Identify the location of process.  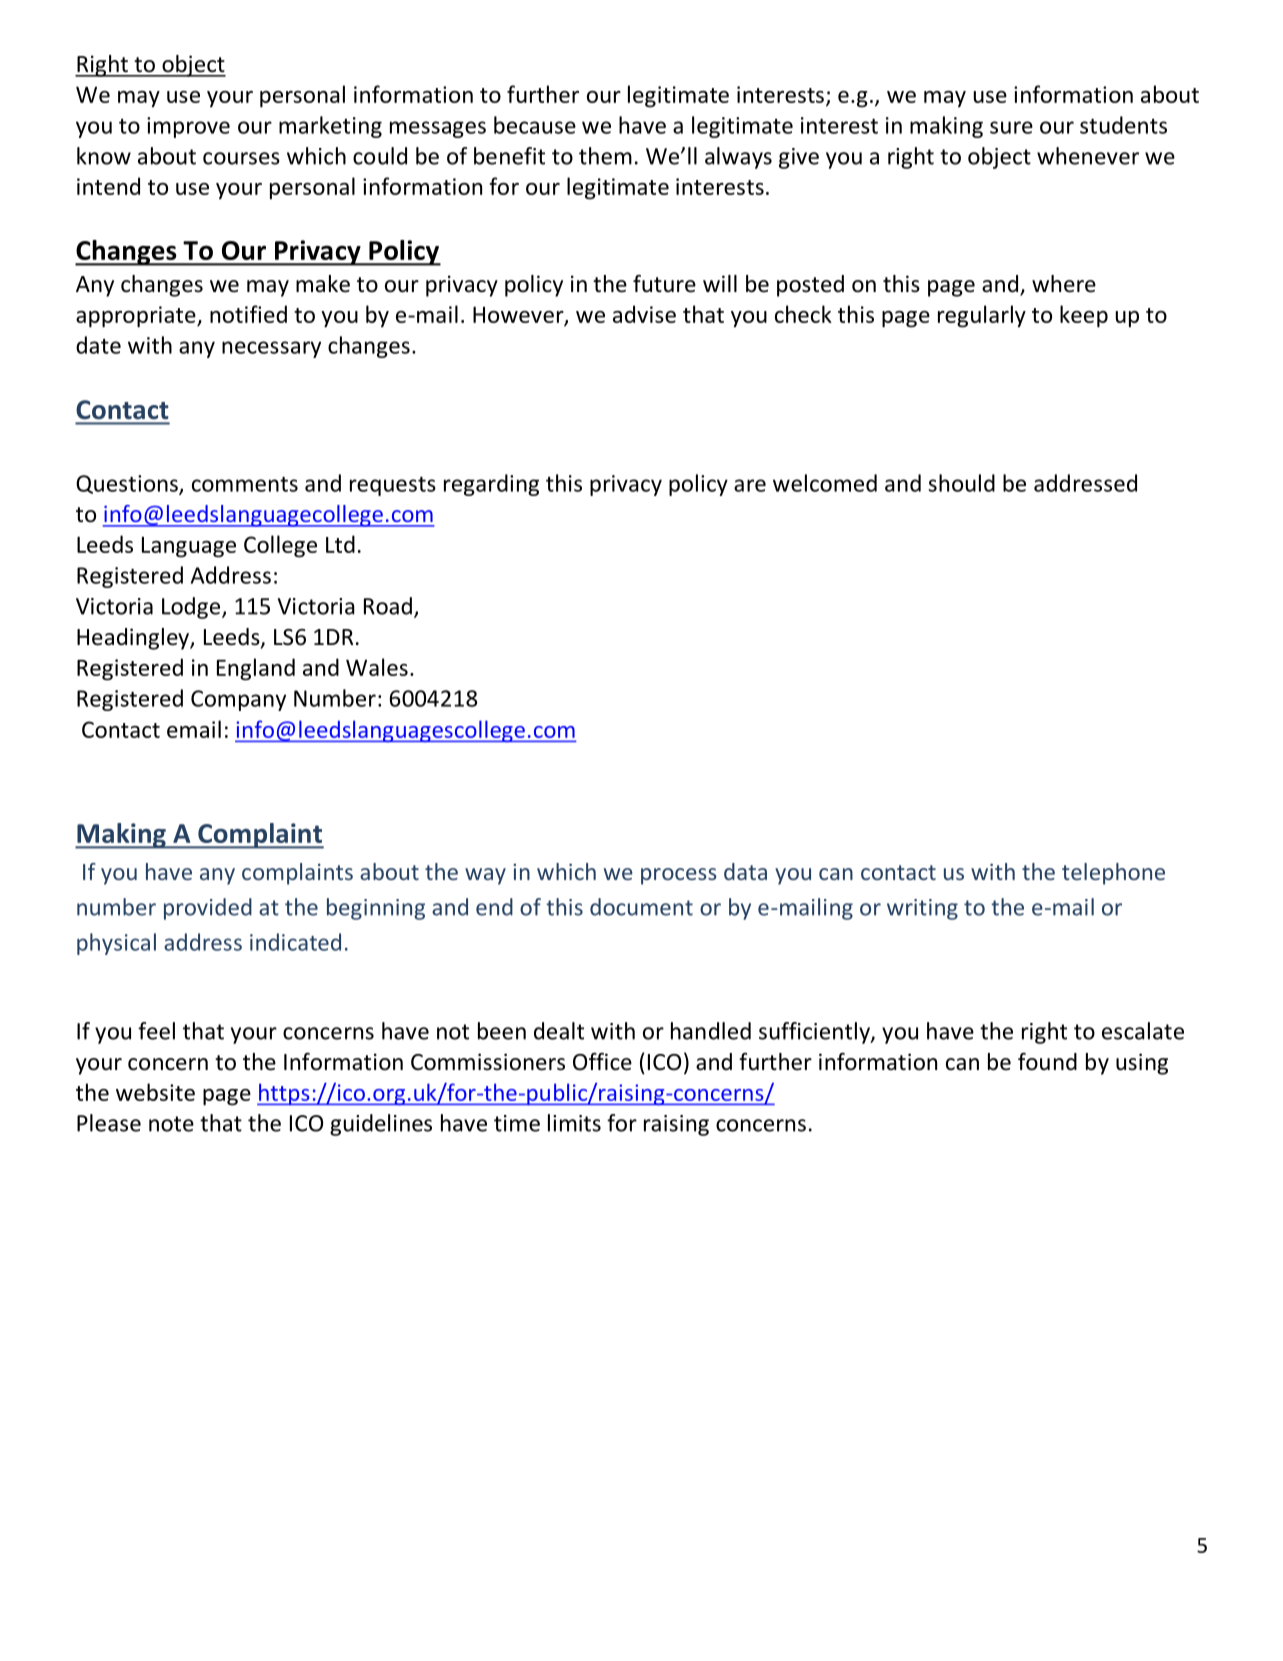
(679, 876).
